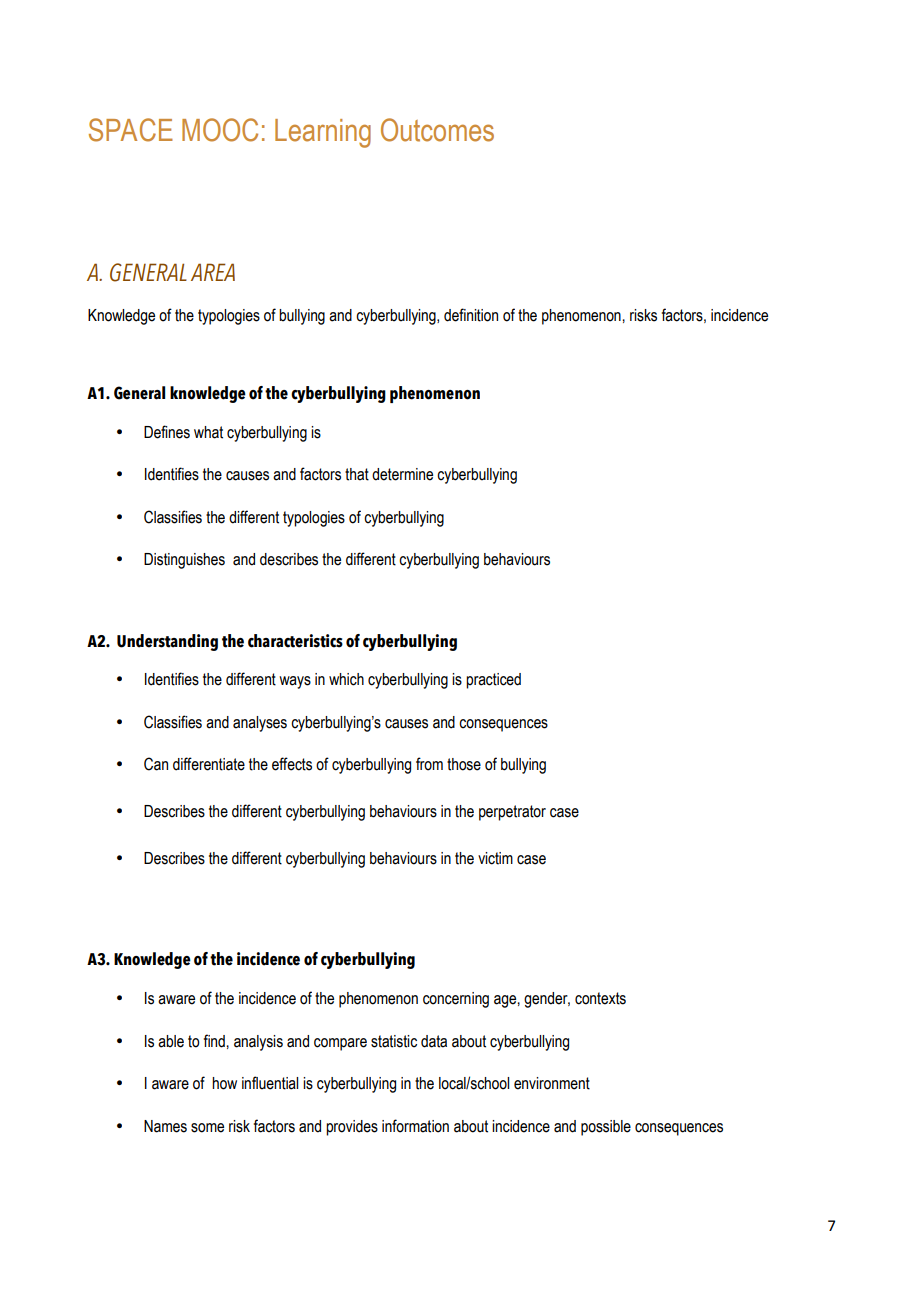 The height and width of the page is (1308, 924). What do you see at coordinates (207, 1128) in the page?
I see `some` at bounding box center [207, 1128].
